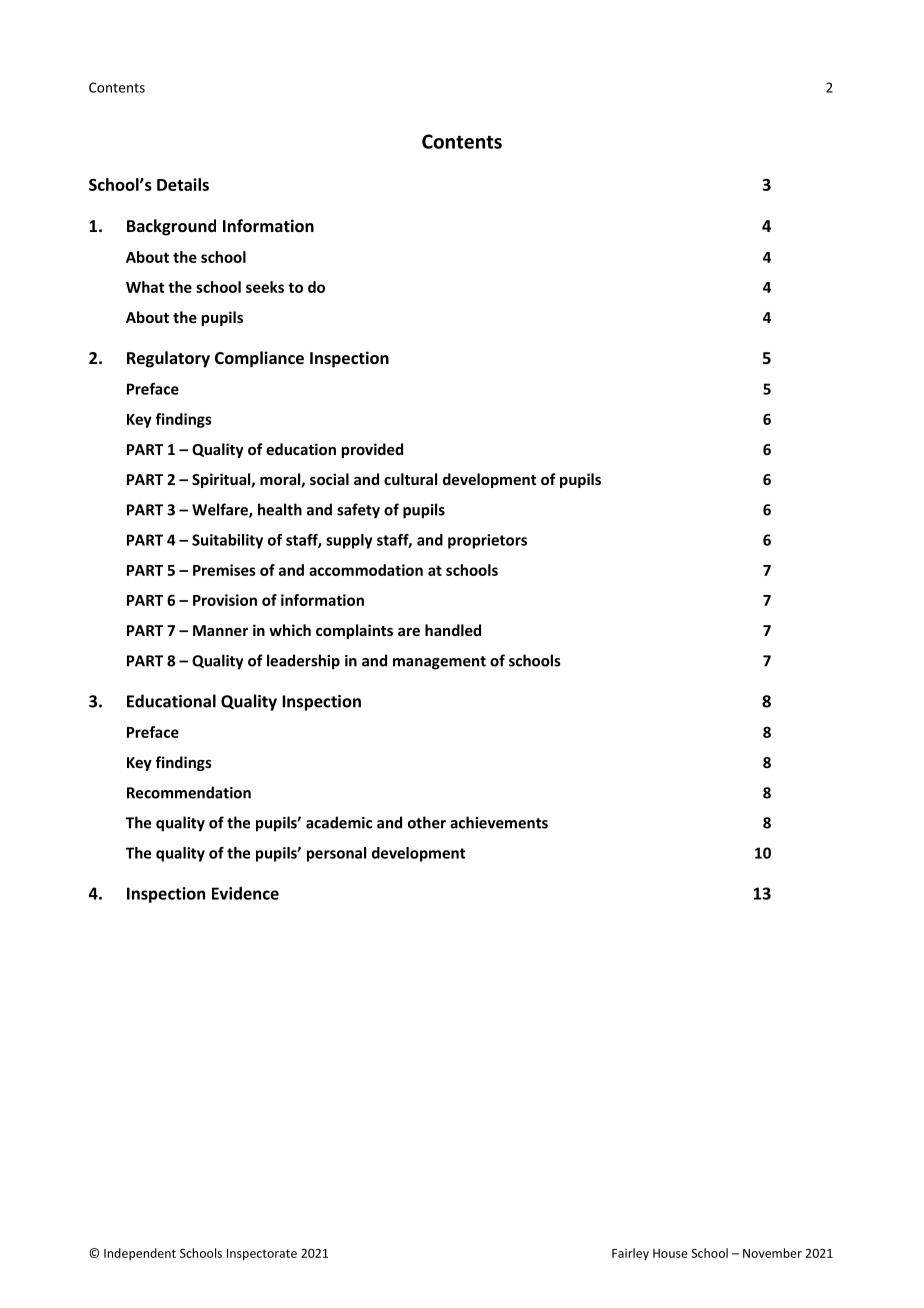 The height and width of the image is (1308, 924). I want to click on achievements, so click(499, 822).
